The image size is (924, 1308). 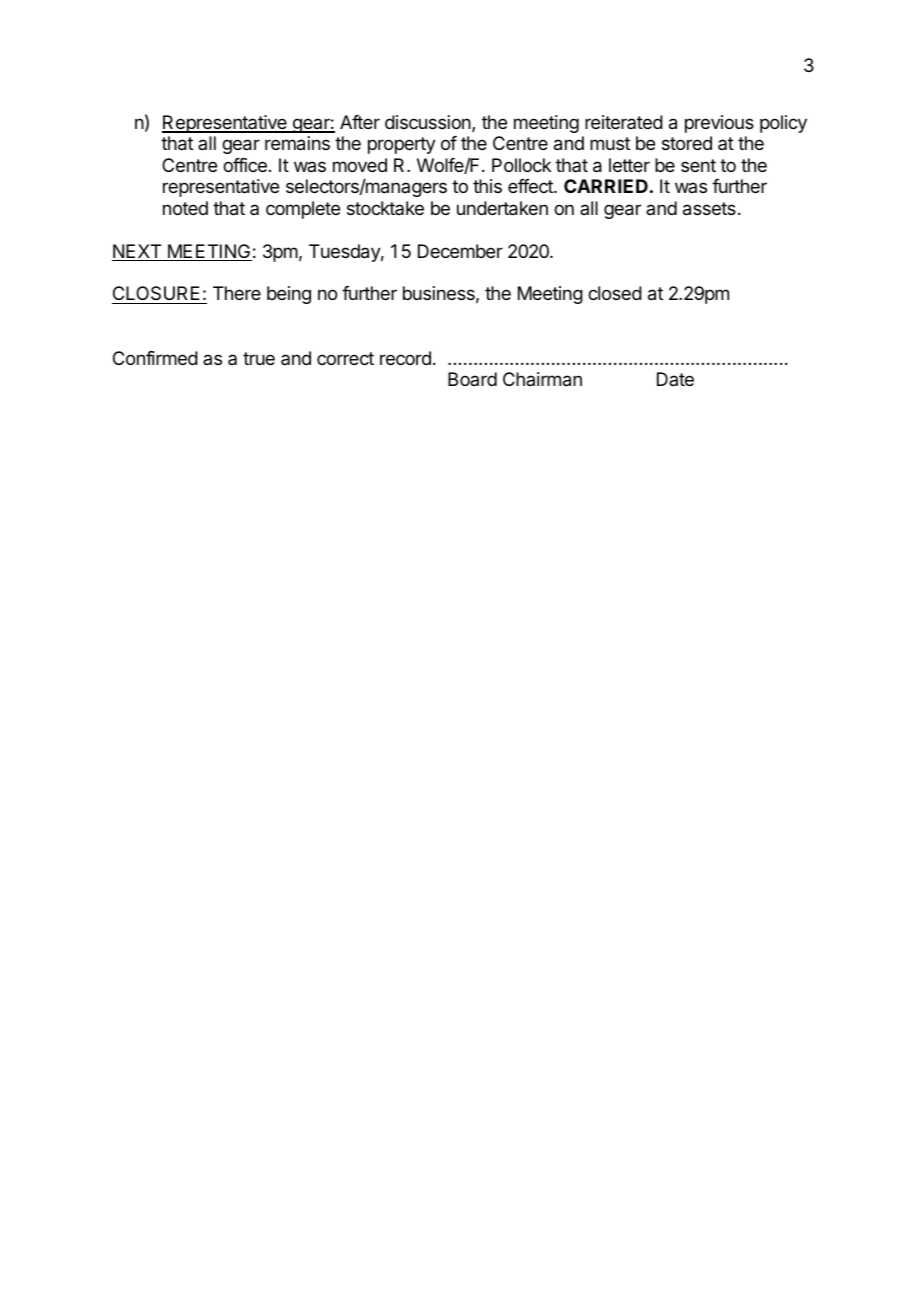 What do you see at coordinates (719, 124) in the page?
I see `previous` at bounding box center [719, 124].
